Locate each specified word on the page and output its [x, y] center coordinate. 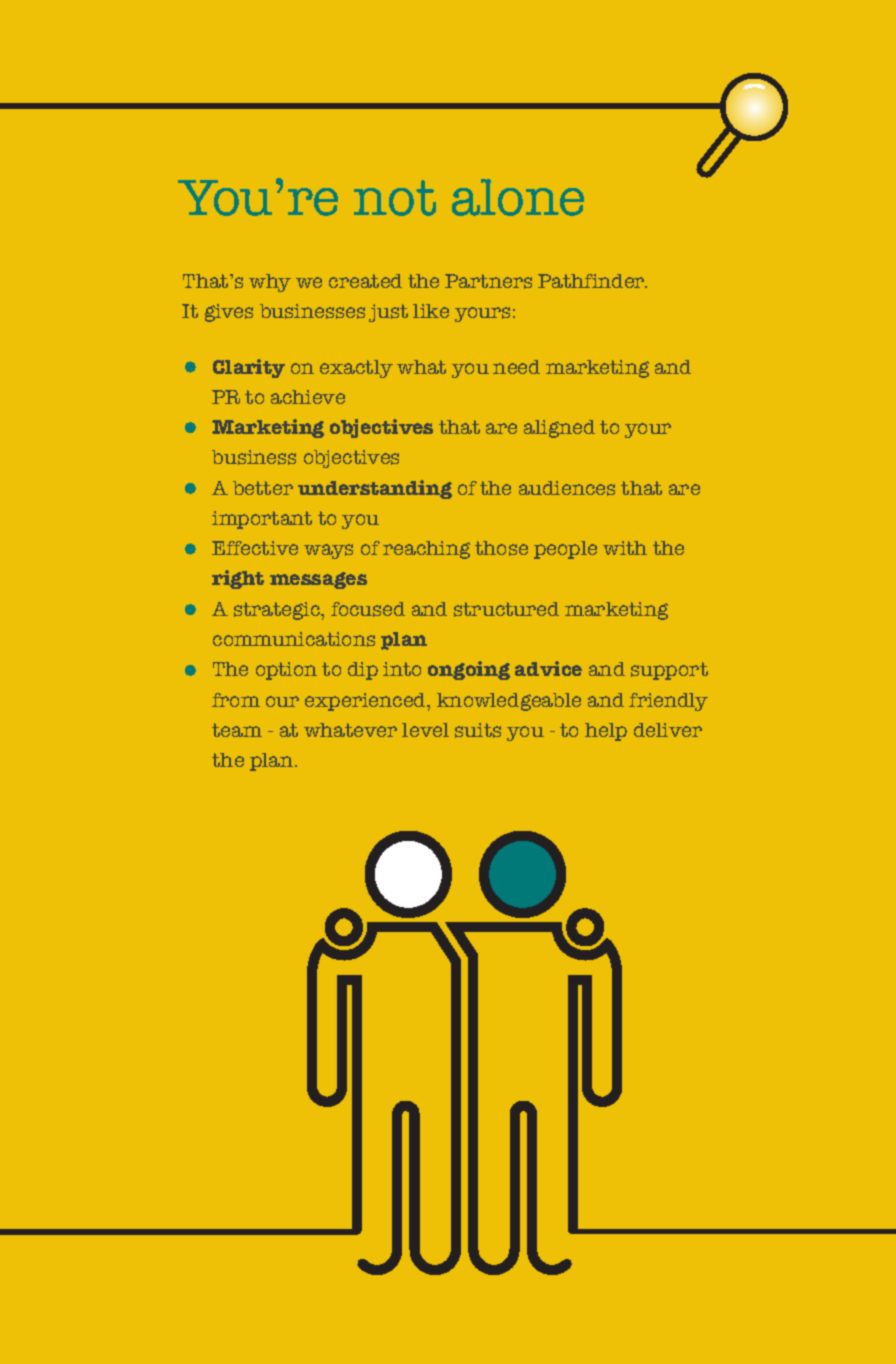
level [425, 730]
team [237, 730]
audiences [567, 488]
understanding [375, 489]
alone [518, 197]
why [270, 283]
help [606, 732]
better [263, 488]
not [395, 198]
